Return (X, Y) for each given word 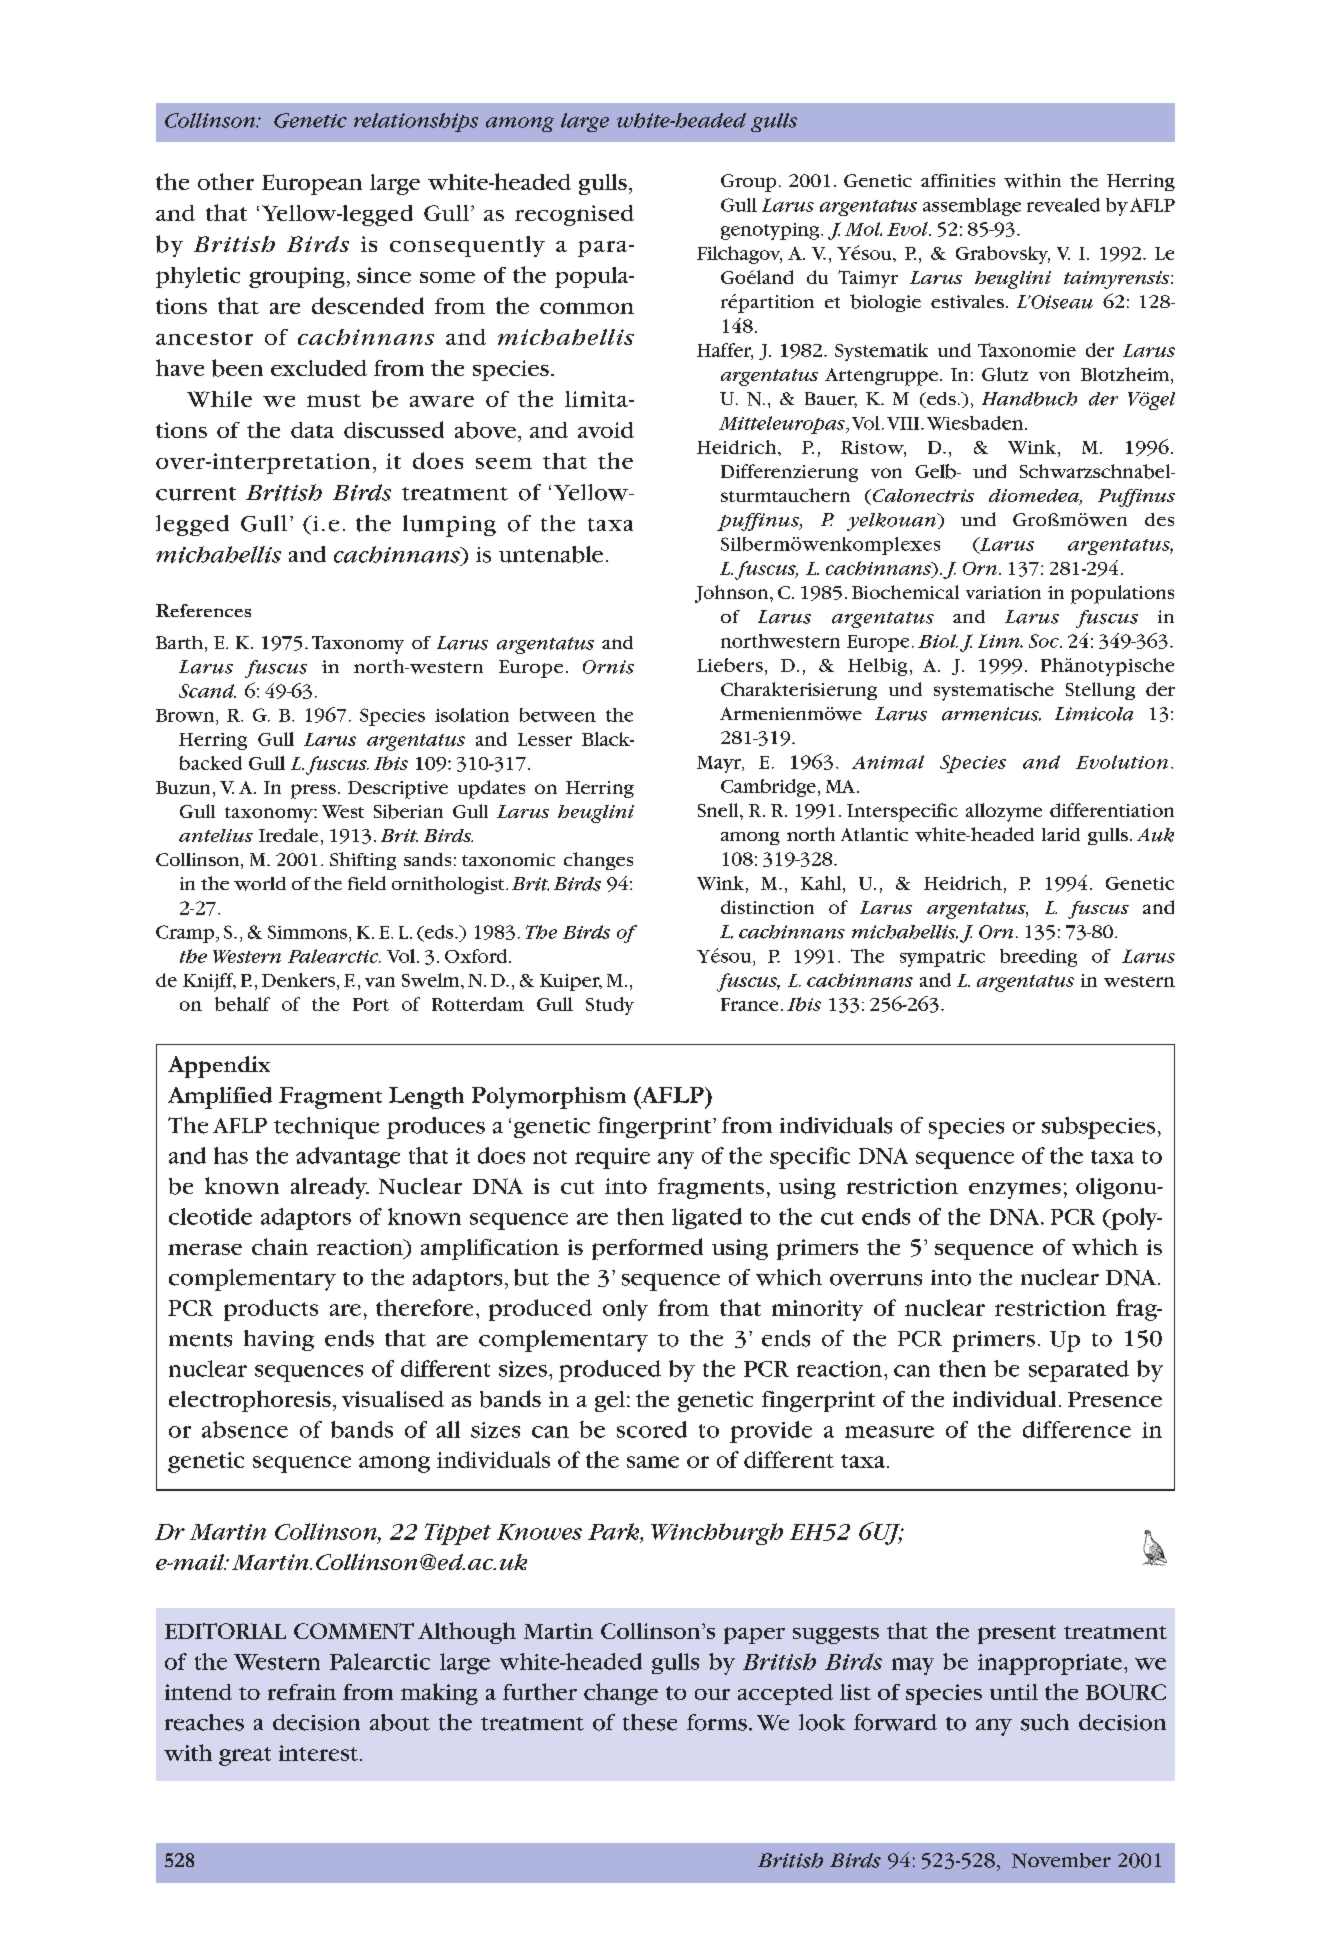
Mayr (720, 764)
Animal (888, 762)
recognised (574, 215)
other (226, 181)
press (313, 791)
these (650, 1722)
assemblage (972, 207)
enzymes (1015, 1190)
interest (318, 1753)
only (625, 1310)
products (271, 1310)
